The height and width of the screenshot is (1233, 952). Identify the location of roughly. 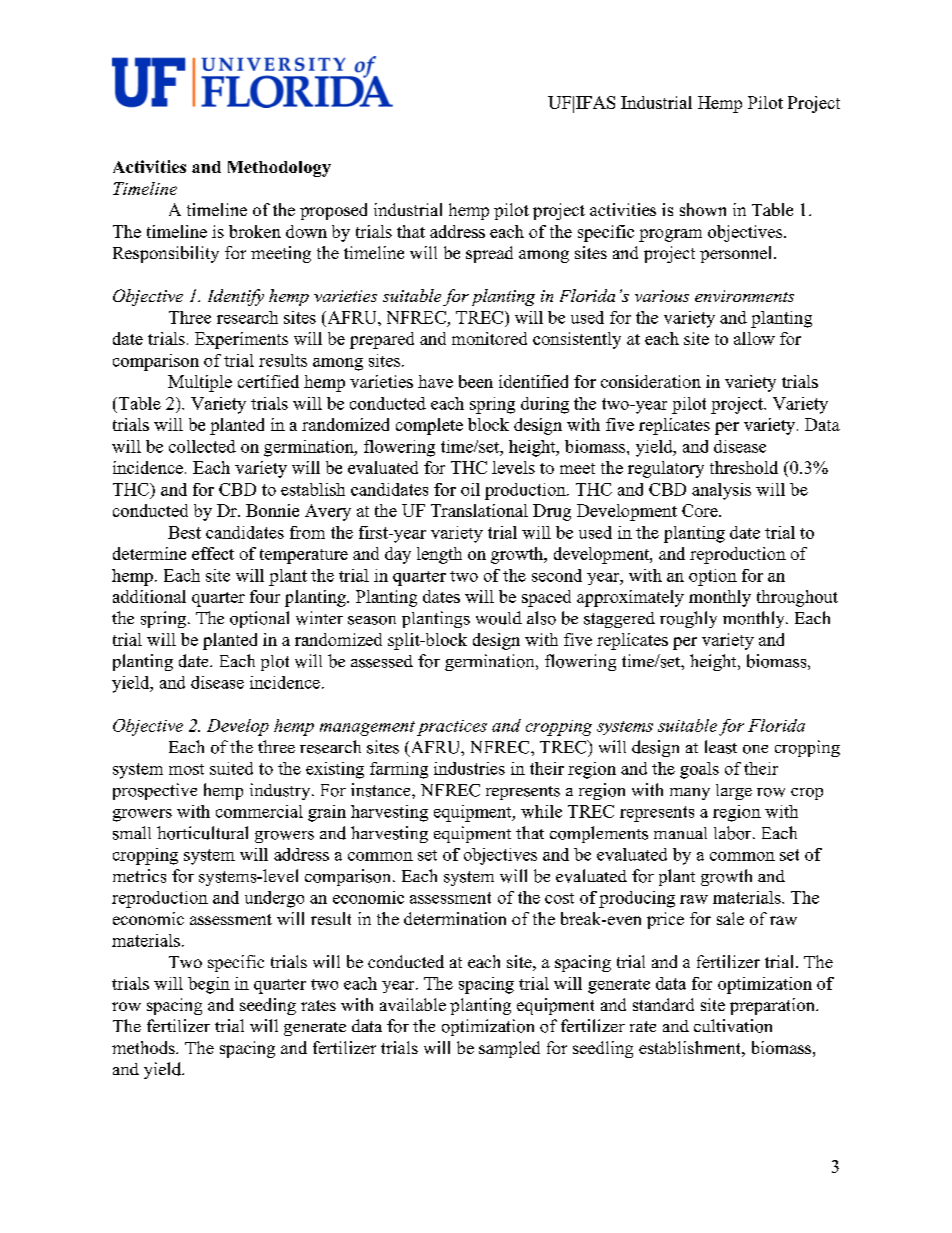
(688, 619).
